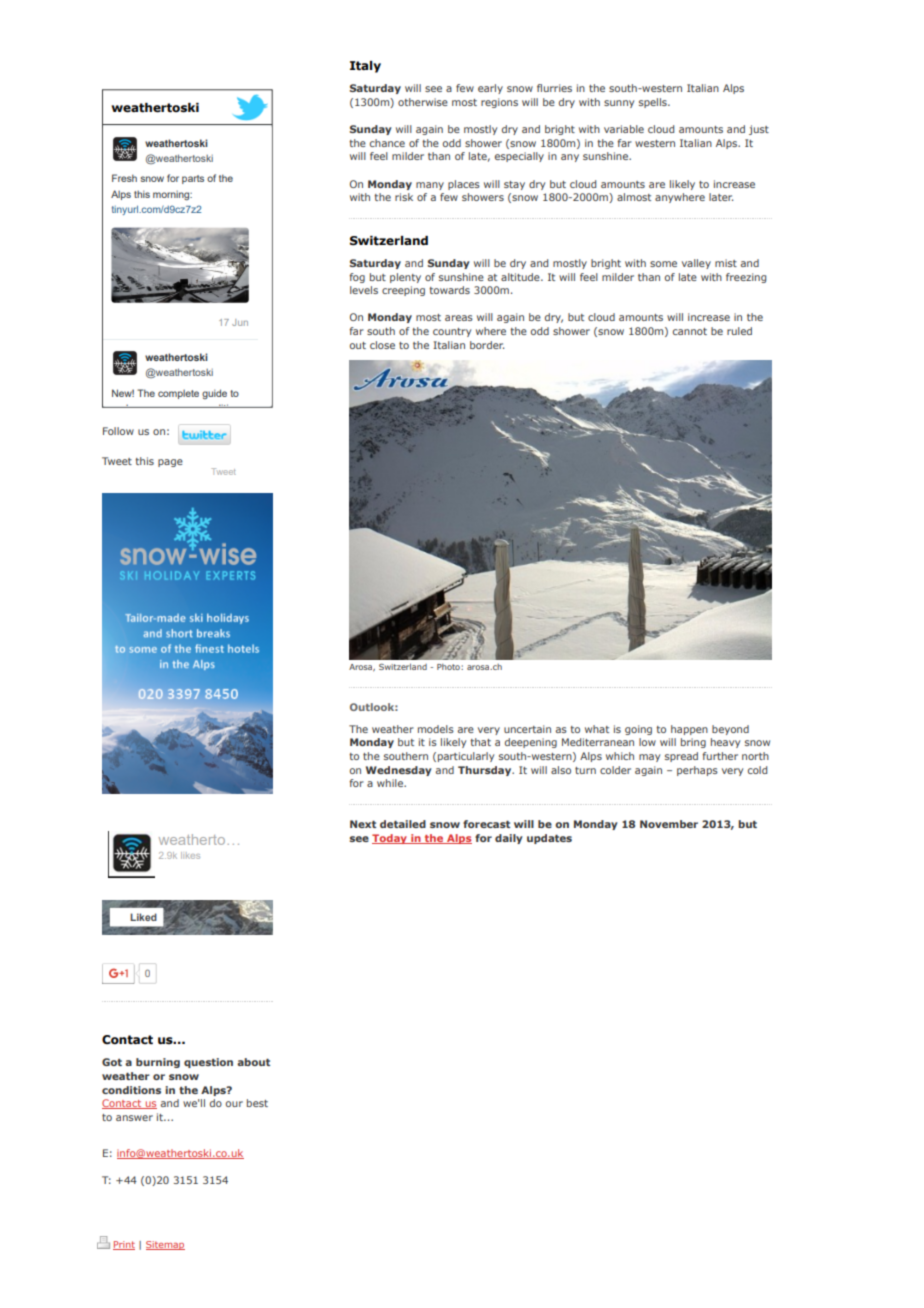 The image size is (924, 1308). What do you see at coordinates (193, 179) in the image?
I see `parts` at bounding box center [193, 179].
